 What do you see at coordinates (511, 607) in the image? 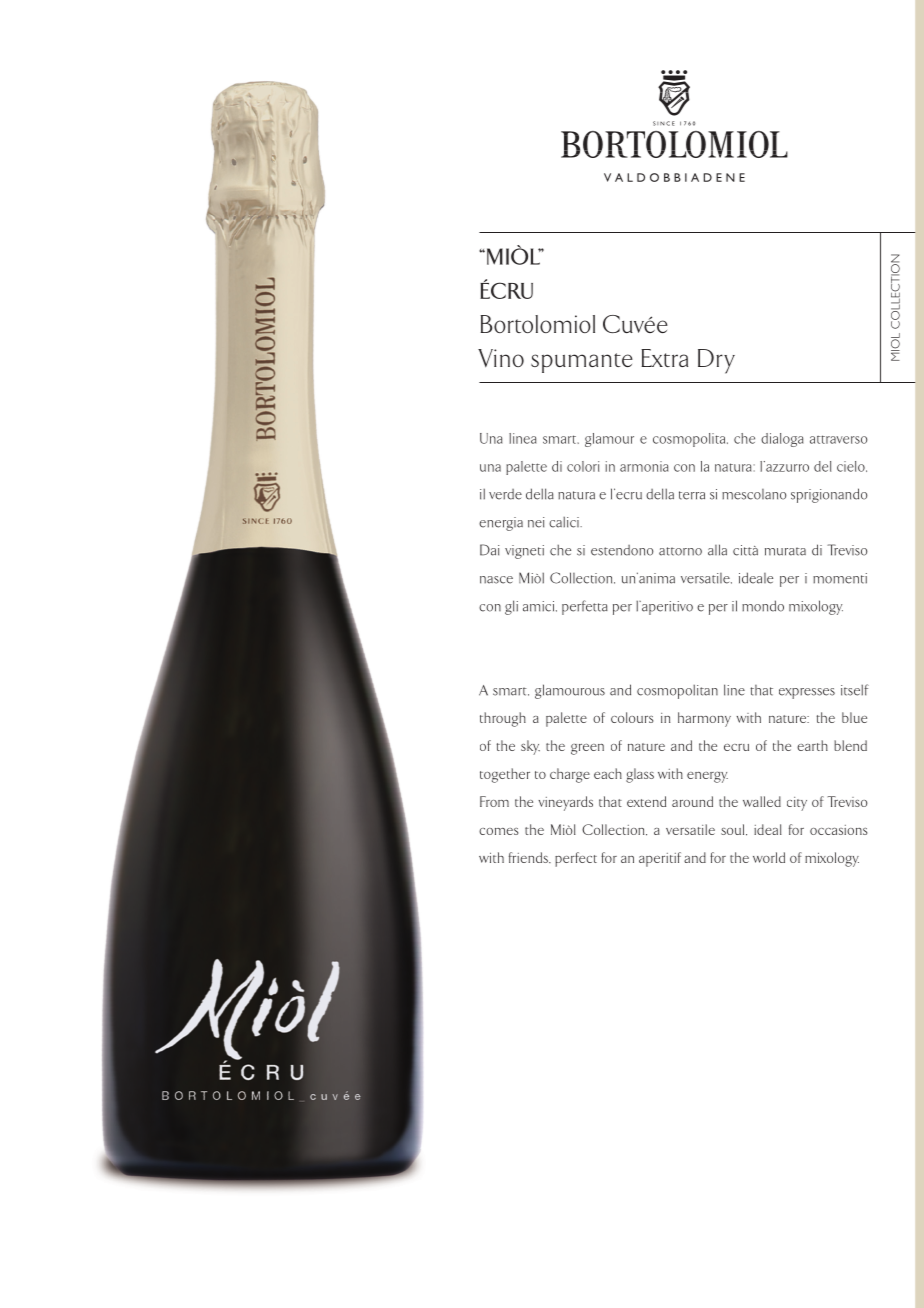
I see `gli` at bounding box center [511, 607].
